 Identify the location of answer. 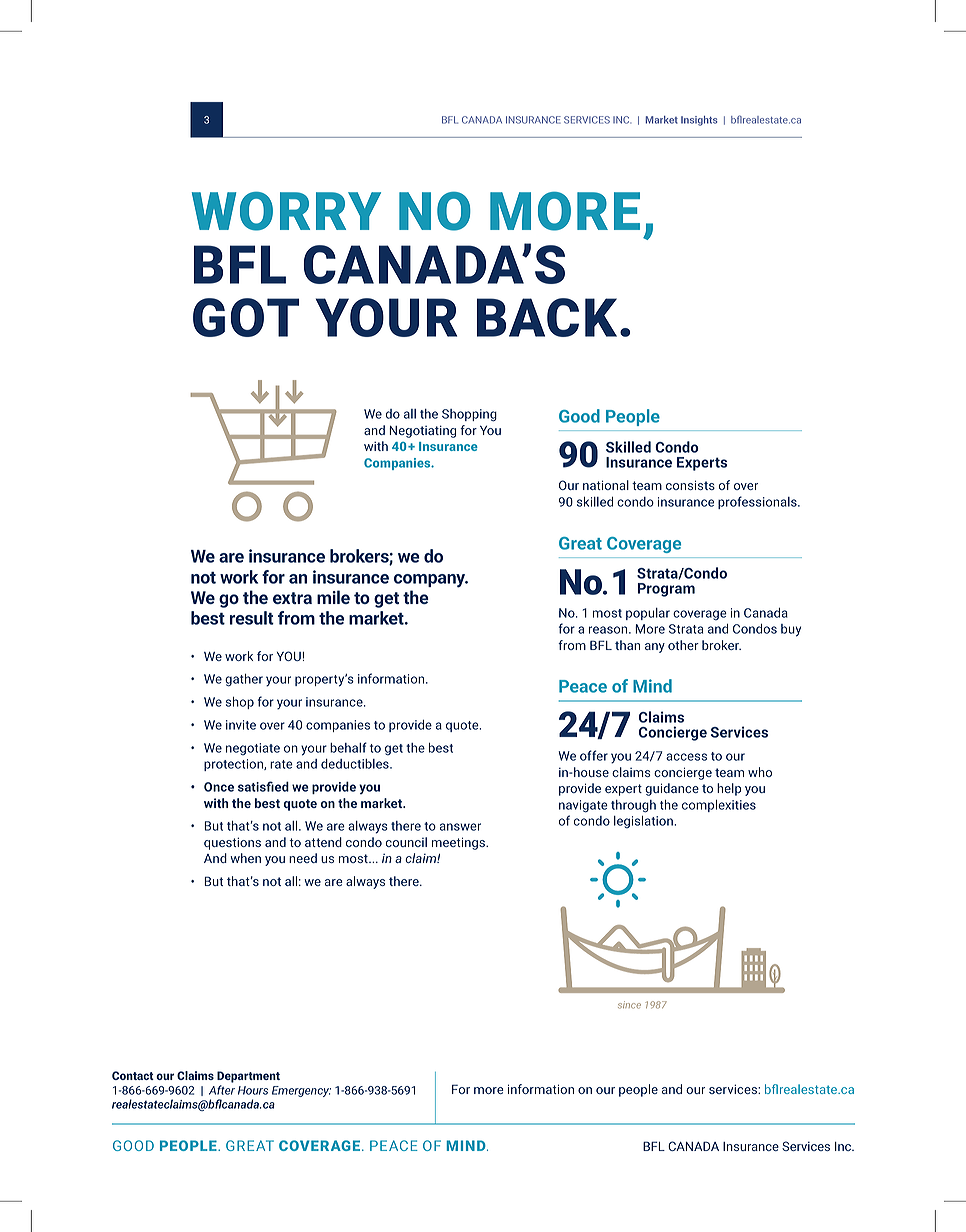
(460, 827).
